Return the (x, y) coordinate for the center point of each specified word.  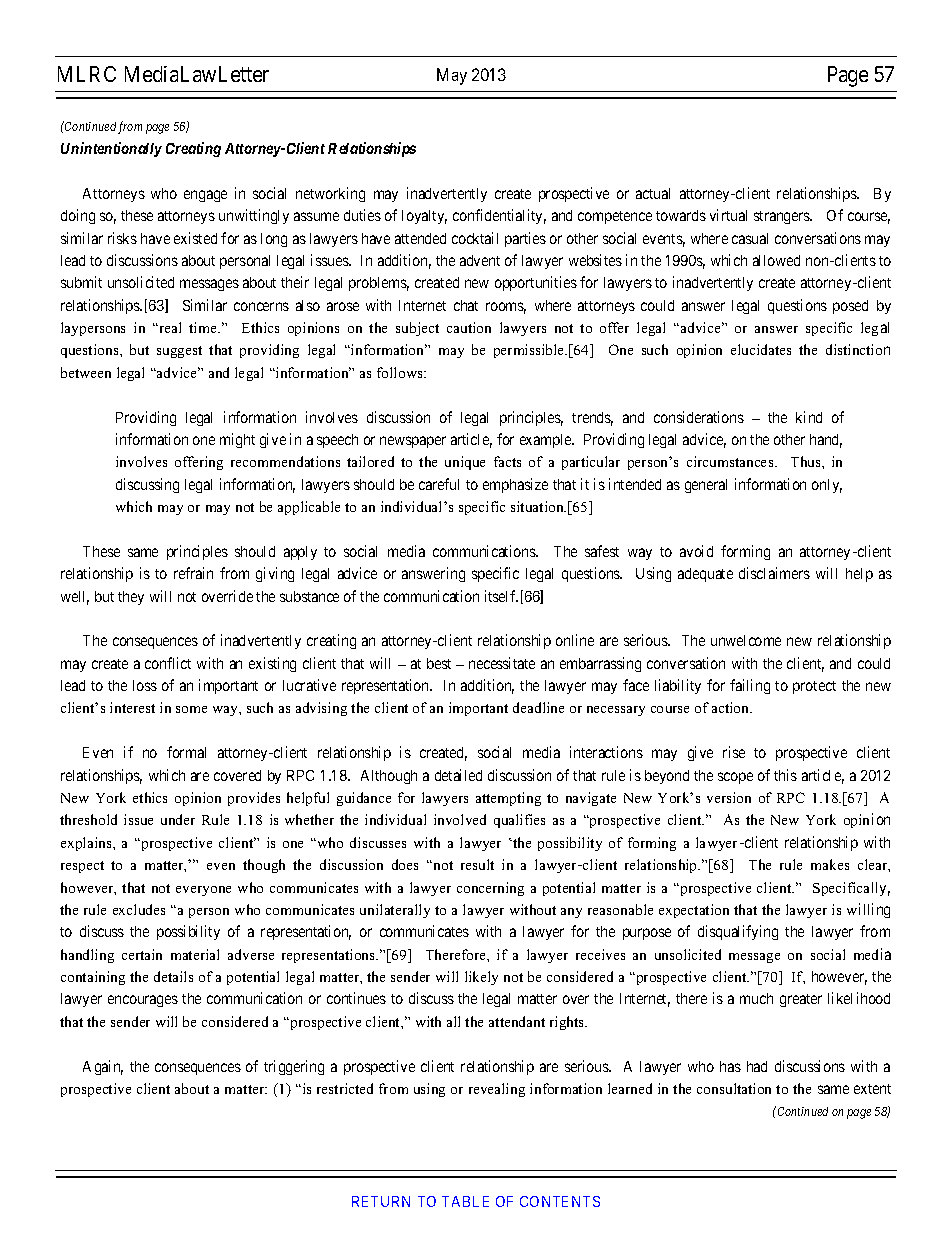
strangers (783, 217)
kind (809, 417)
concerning (490, 889)
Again (103, 1067)
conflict (168, 663)
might (237, 440)
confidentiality (499, 216)
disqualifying (738, 932)
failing (750, 686)
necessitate (502, 663)
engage (205, 196)
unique (465, 463)
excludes (139, 909)
